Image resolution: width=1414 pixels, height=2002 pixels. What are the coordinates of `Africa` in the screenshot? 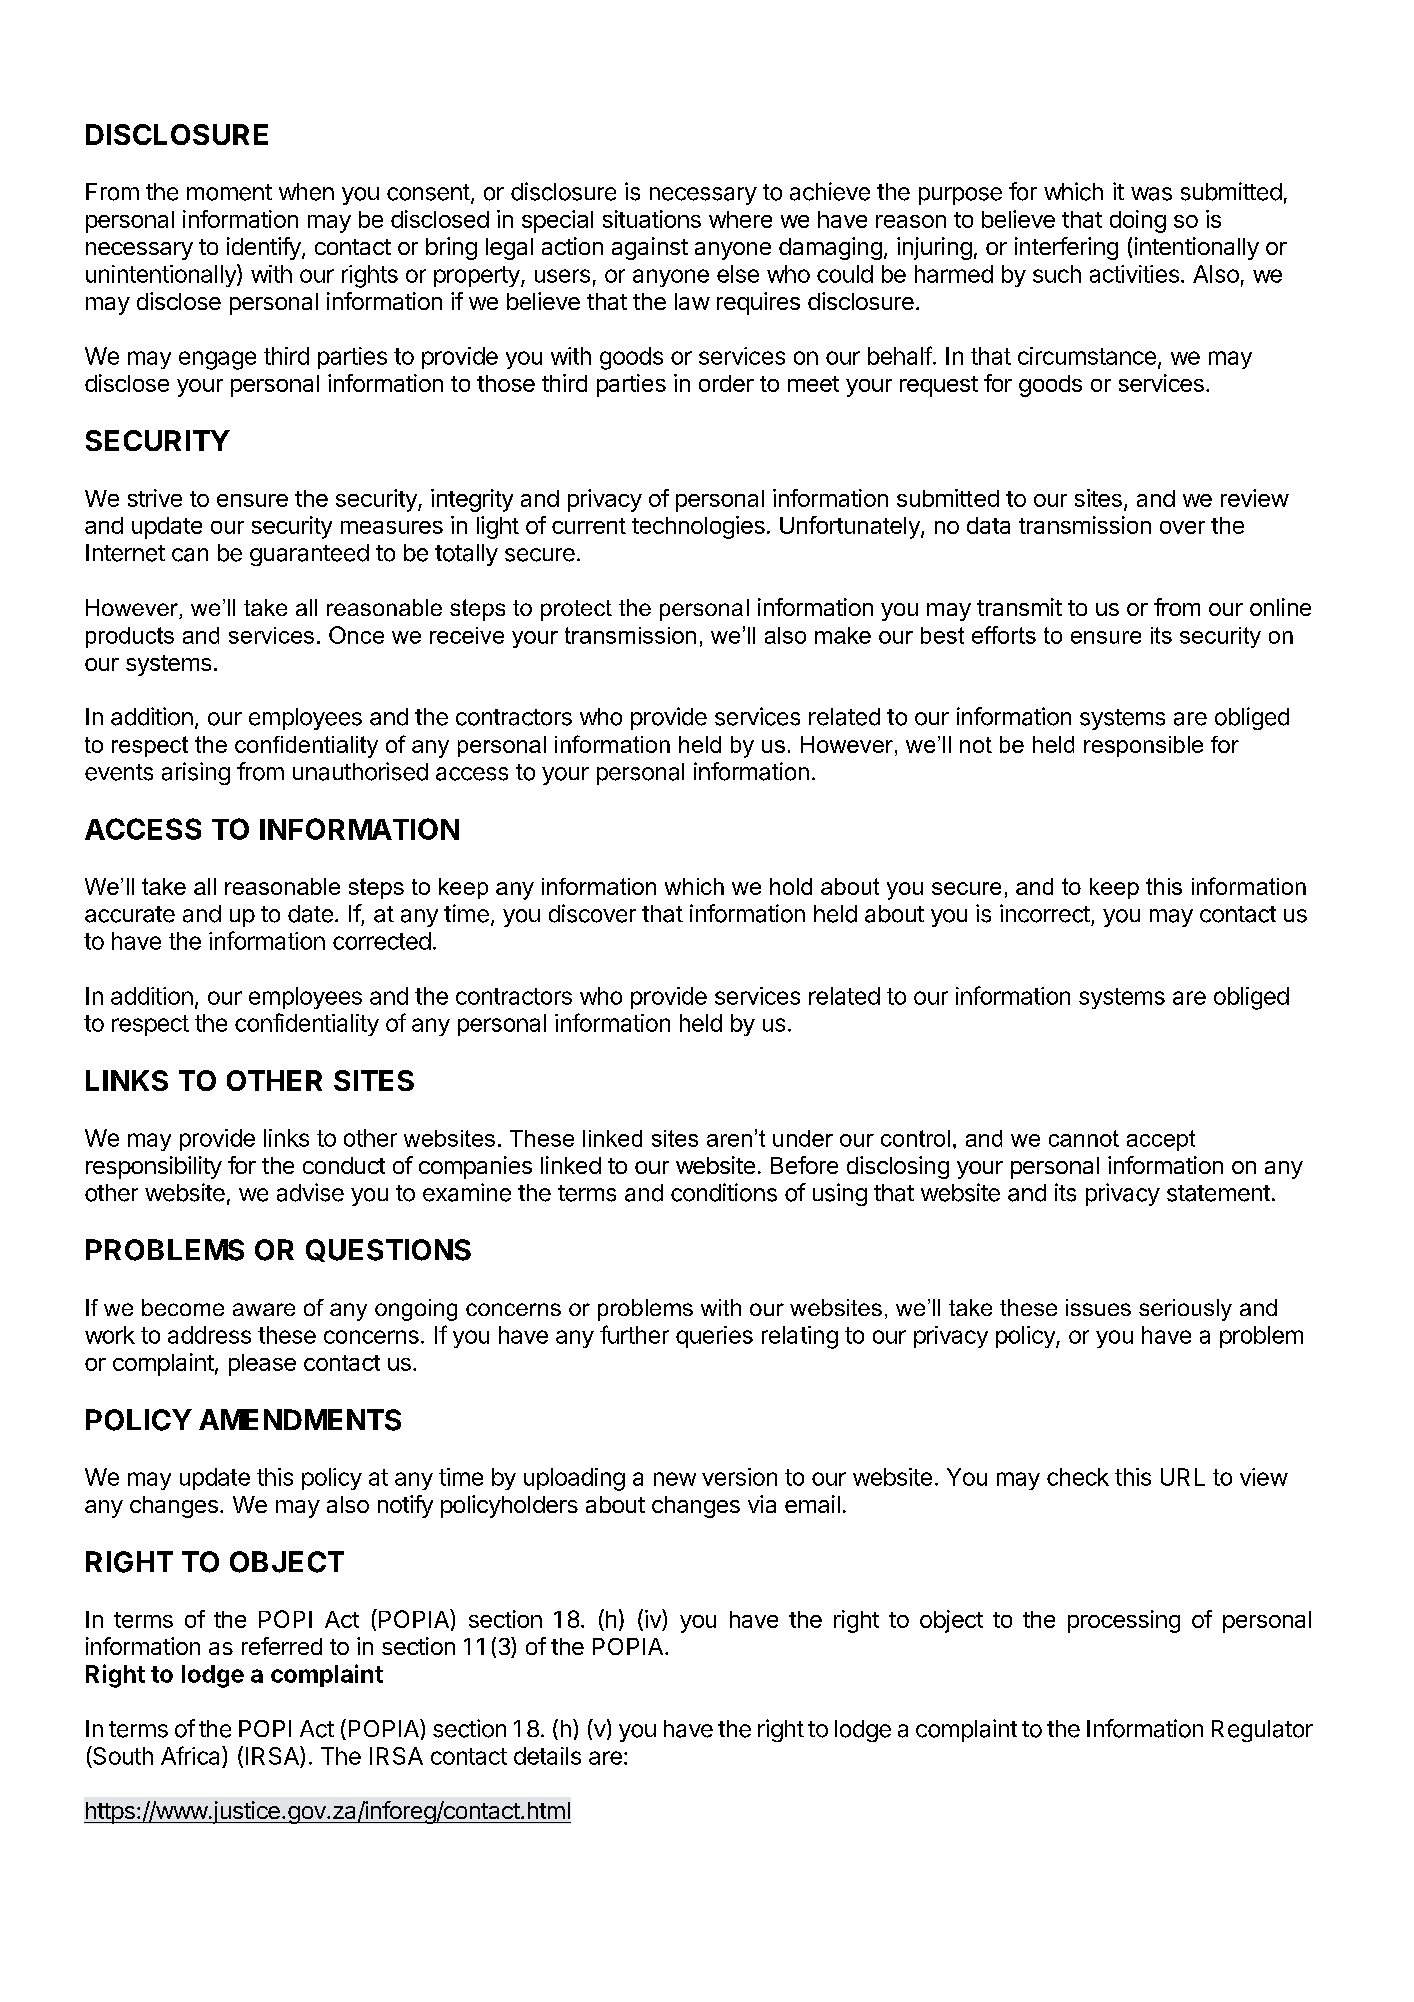 It's located at (192, 1755).
